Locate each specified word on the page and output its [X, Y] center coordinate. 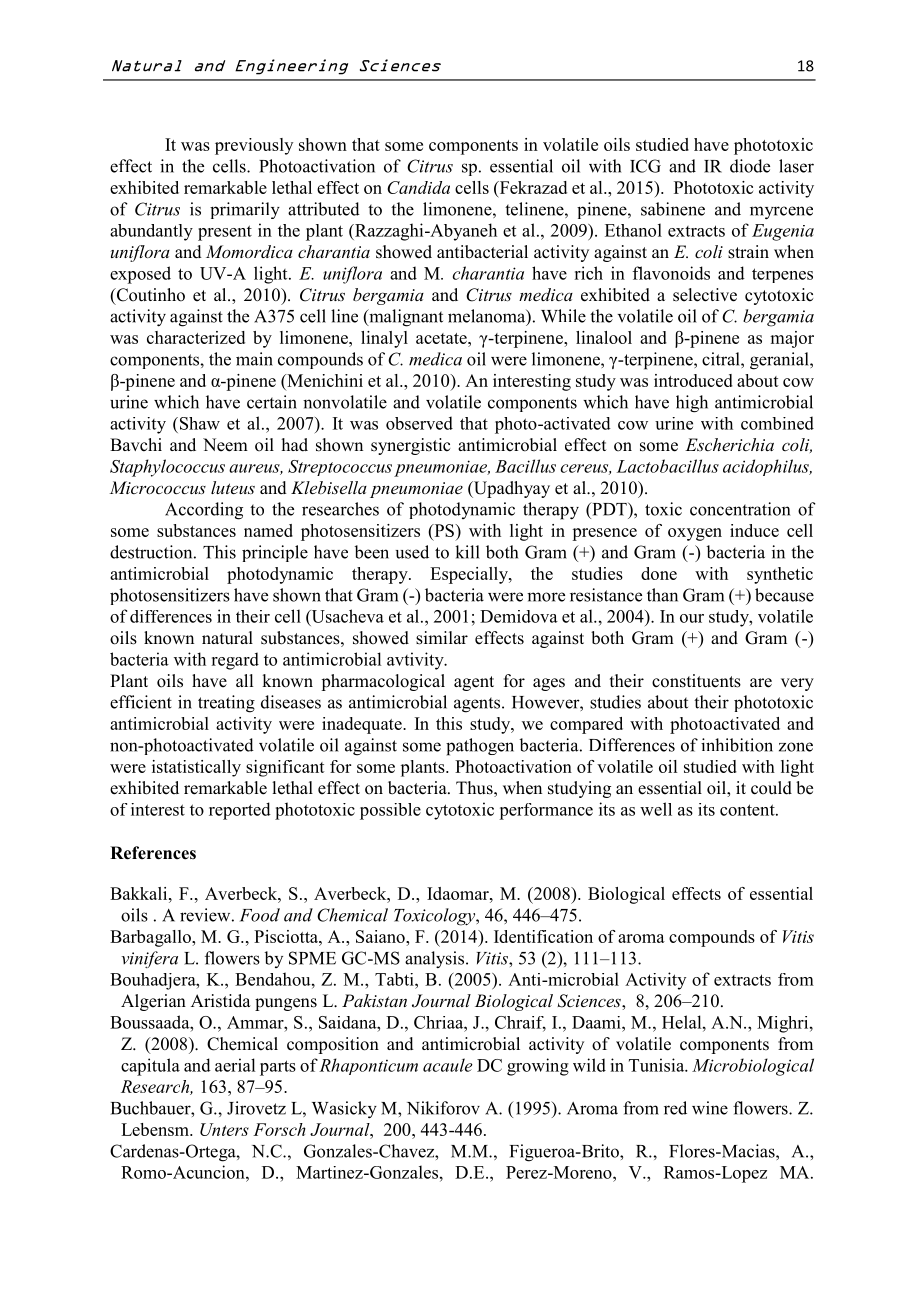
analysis [434, 959]
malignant [405, 318]
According [204, 511]
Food [260, 915]
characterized [196, 337]
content [748, 810]
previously [254, 146]
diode [750, 166]
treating [226, 704]
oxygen [695, 534]
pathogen [480, 747]
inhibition [737, 745]
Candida [418, 187]
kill [467, 552]
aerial [235, 1065]
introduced [693, 380]
